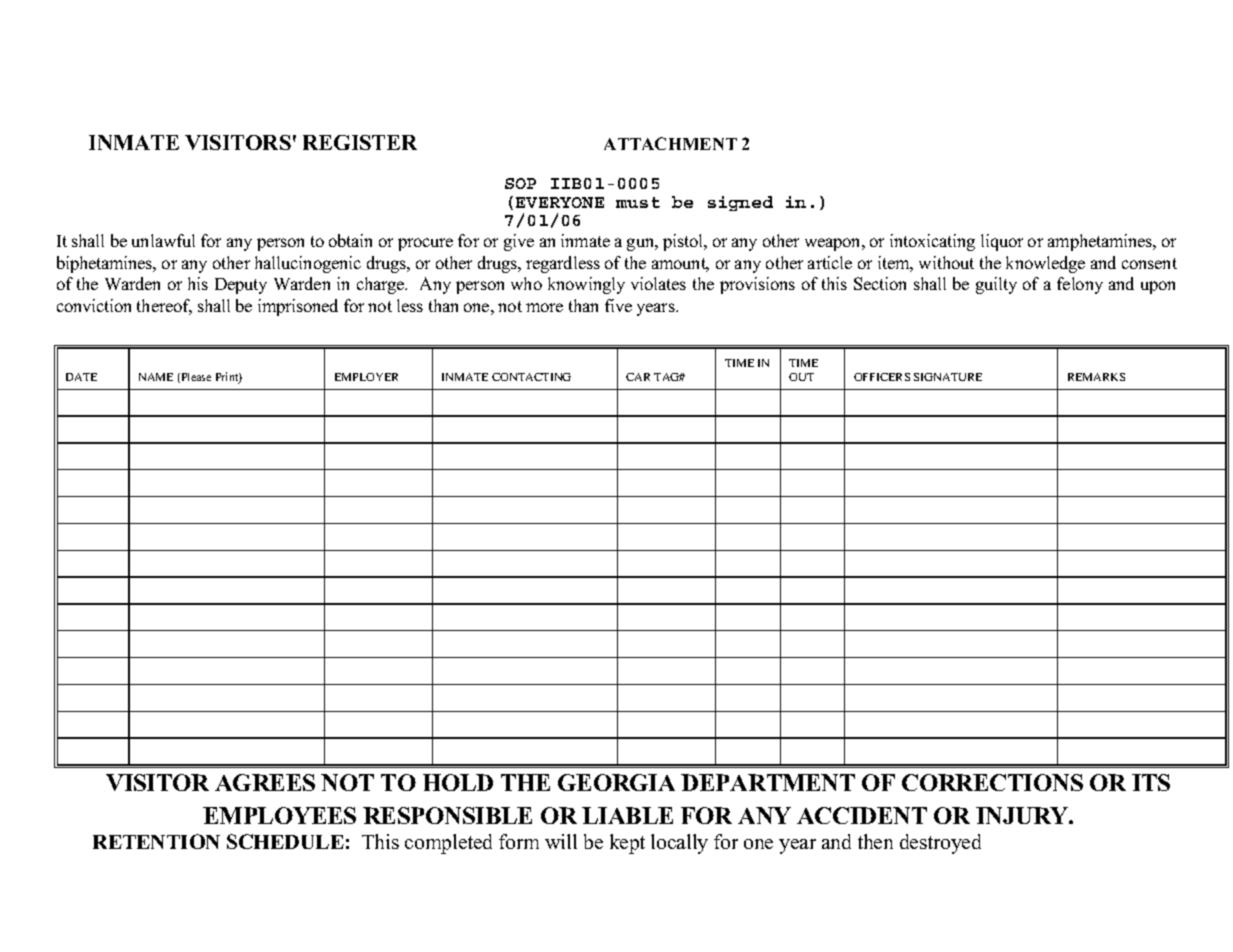 The width and height of the screenshot is (1233, 952). What do you see at coordinates (940, 844) in the screenshot?
I see `destroyed` at bounding box center [940, 844].
